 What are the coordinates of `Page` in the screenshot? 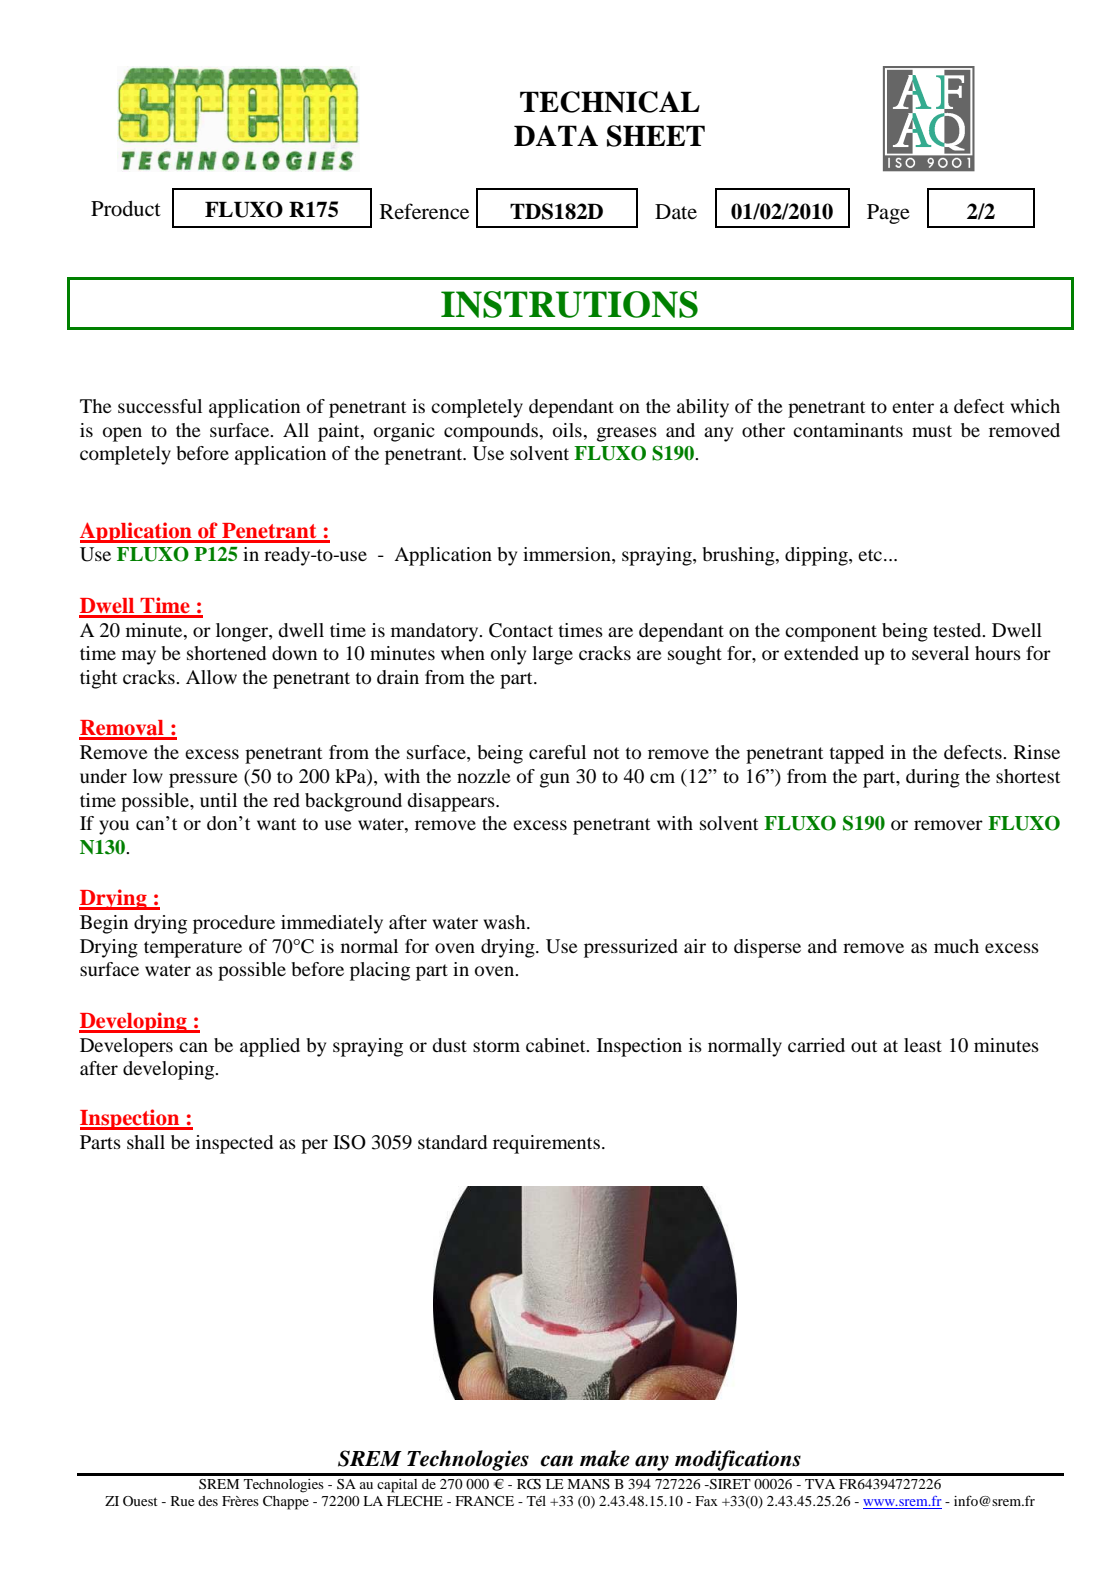 It's located at (888, 214).
